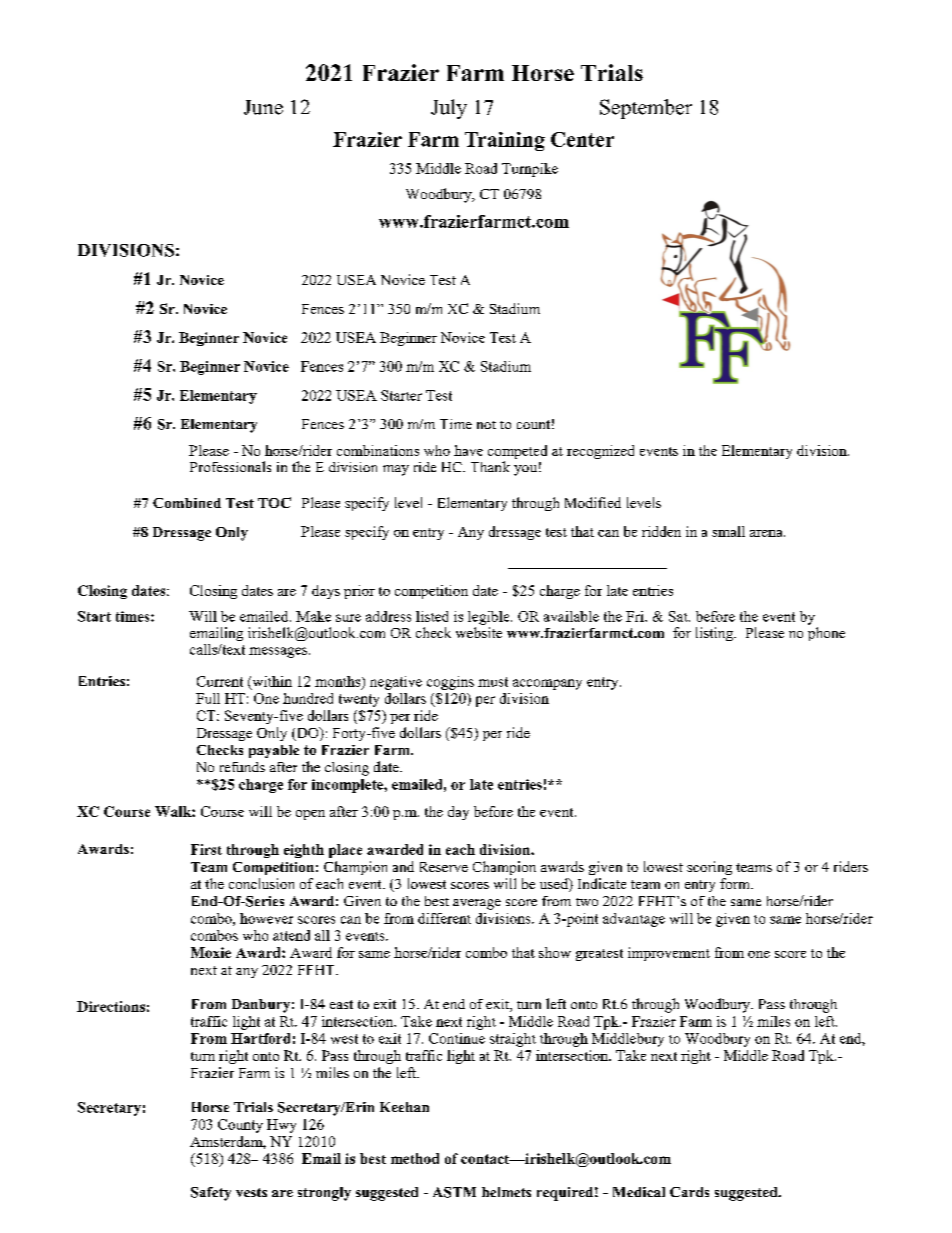  What do you see at coordinates (187, 503) in the image?
I see `Combined` at bounding box center [187, 503].
